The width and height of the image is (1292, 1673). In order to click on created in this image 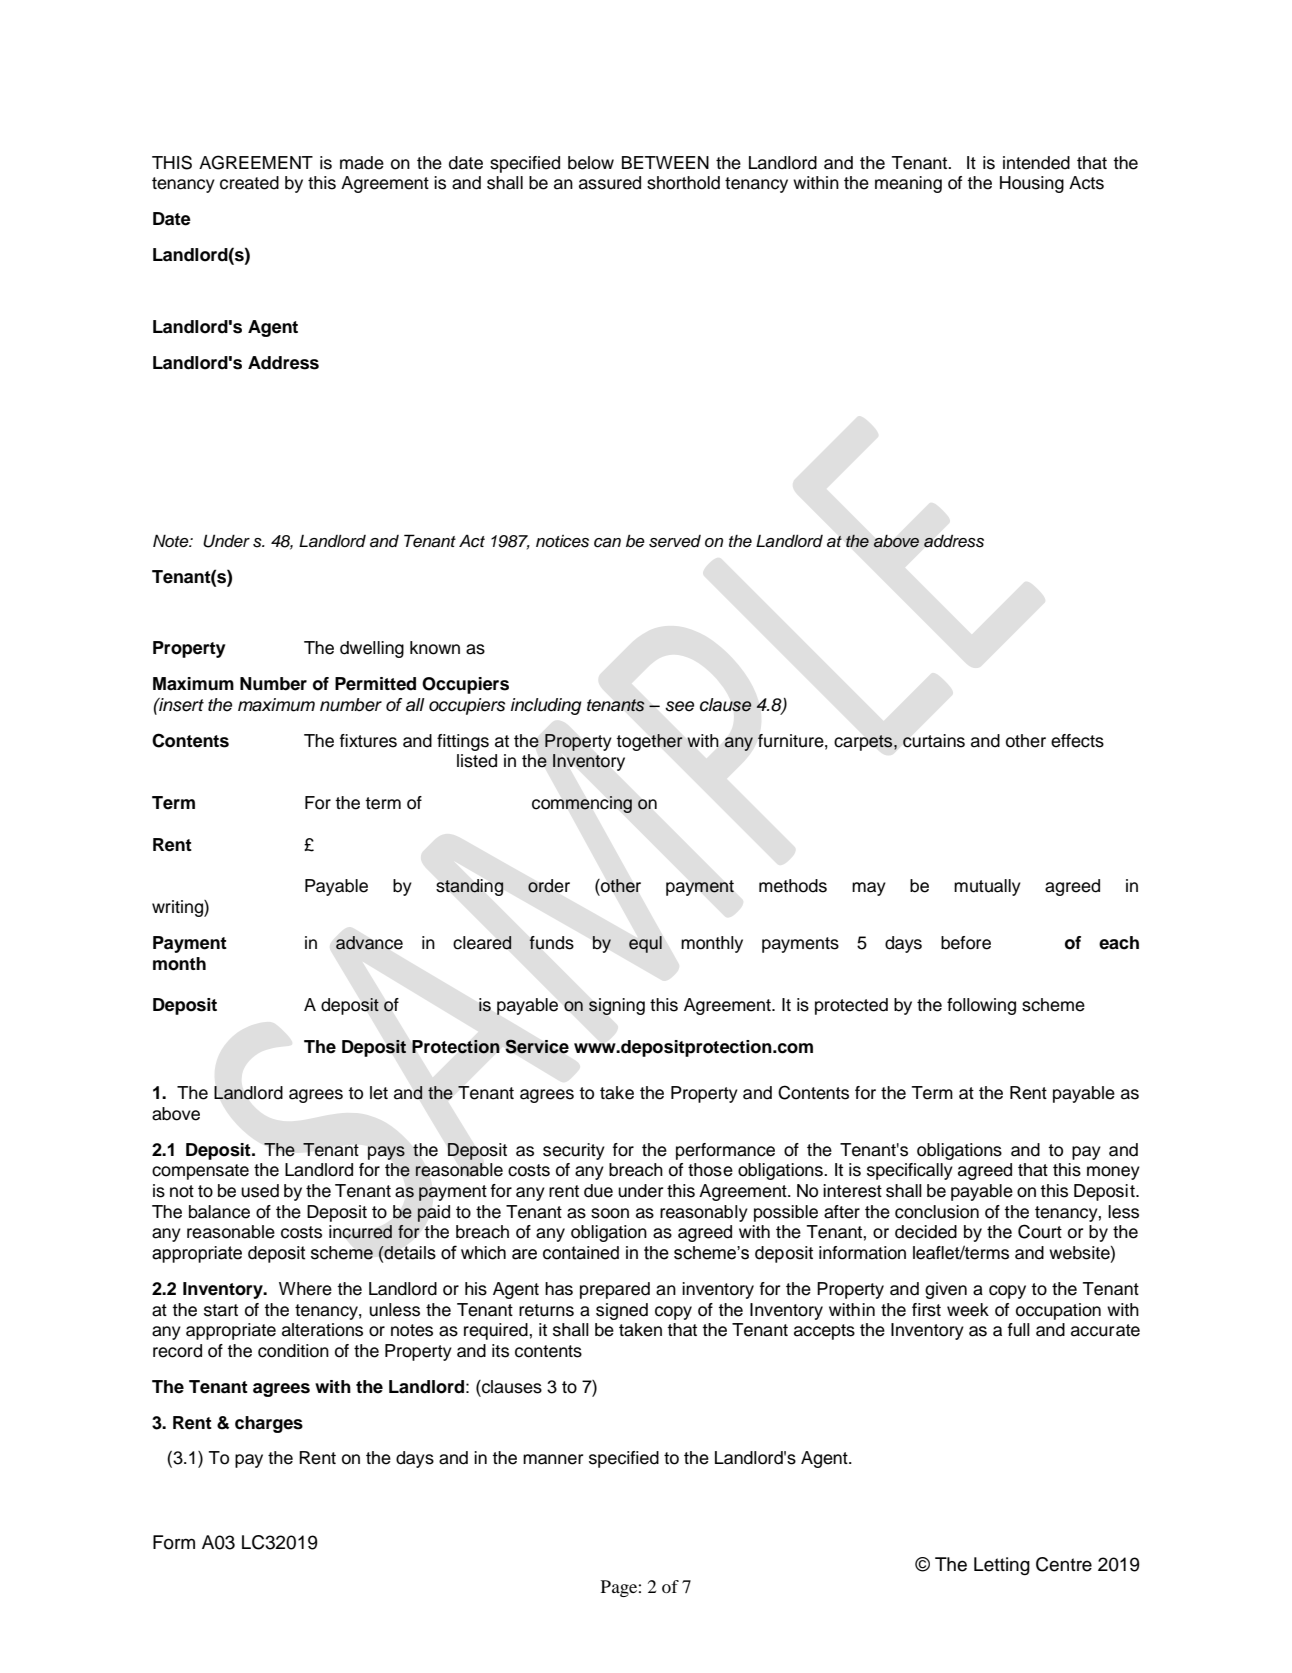, I will do `click(249, 183)`.
